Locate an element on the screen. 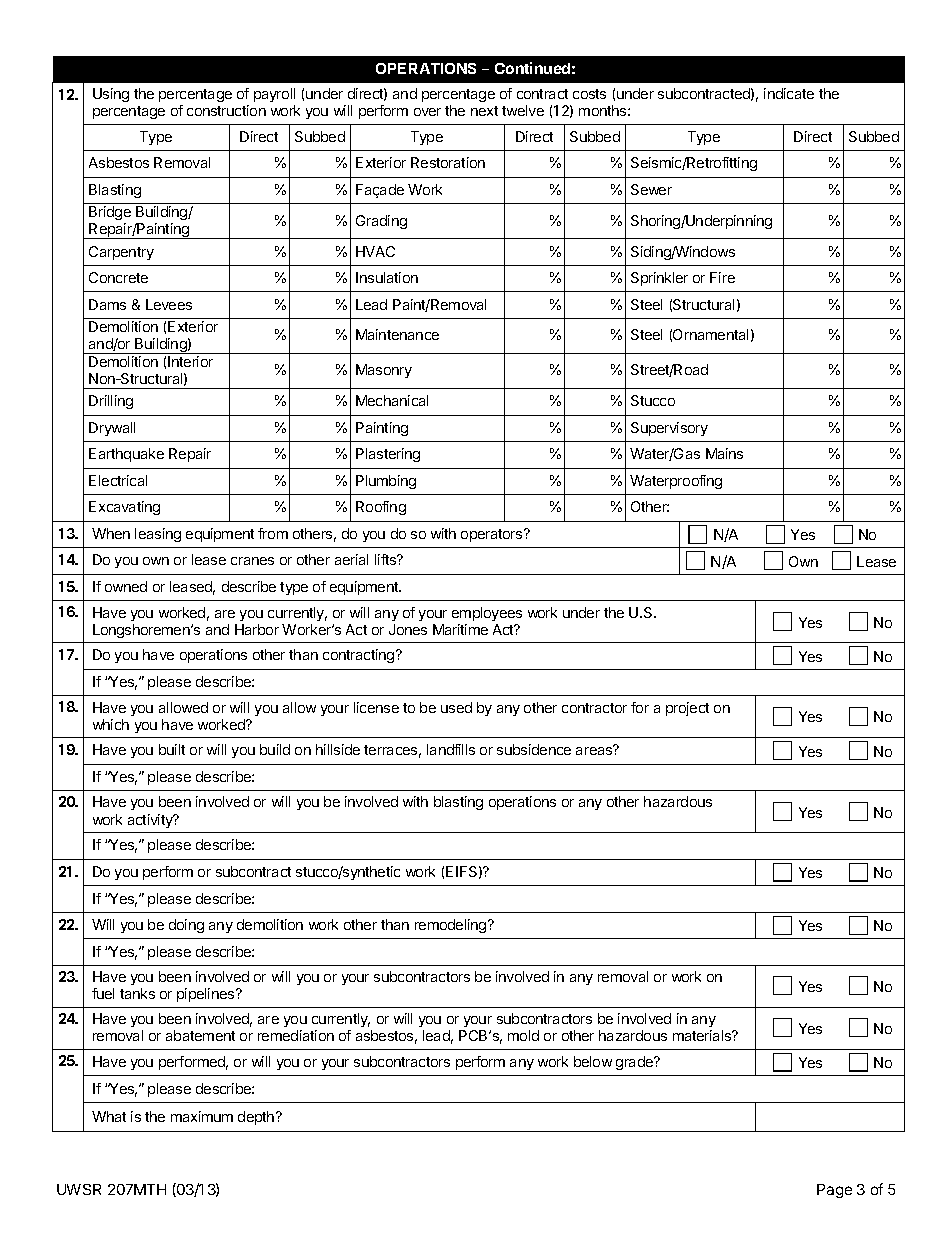  Maritime is located at coordinates (460, 629).
